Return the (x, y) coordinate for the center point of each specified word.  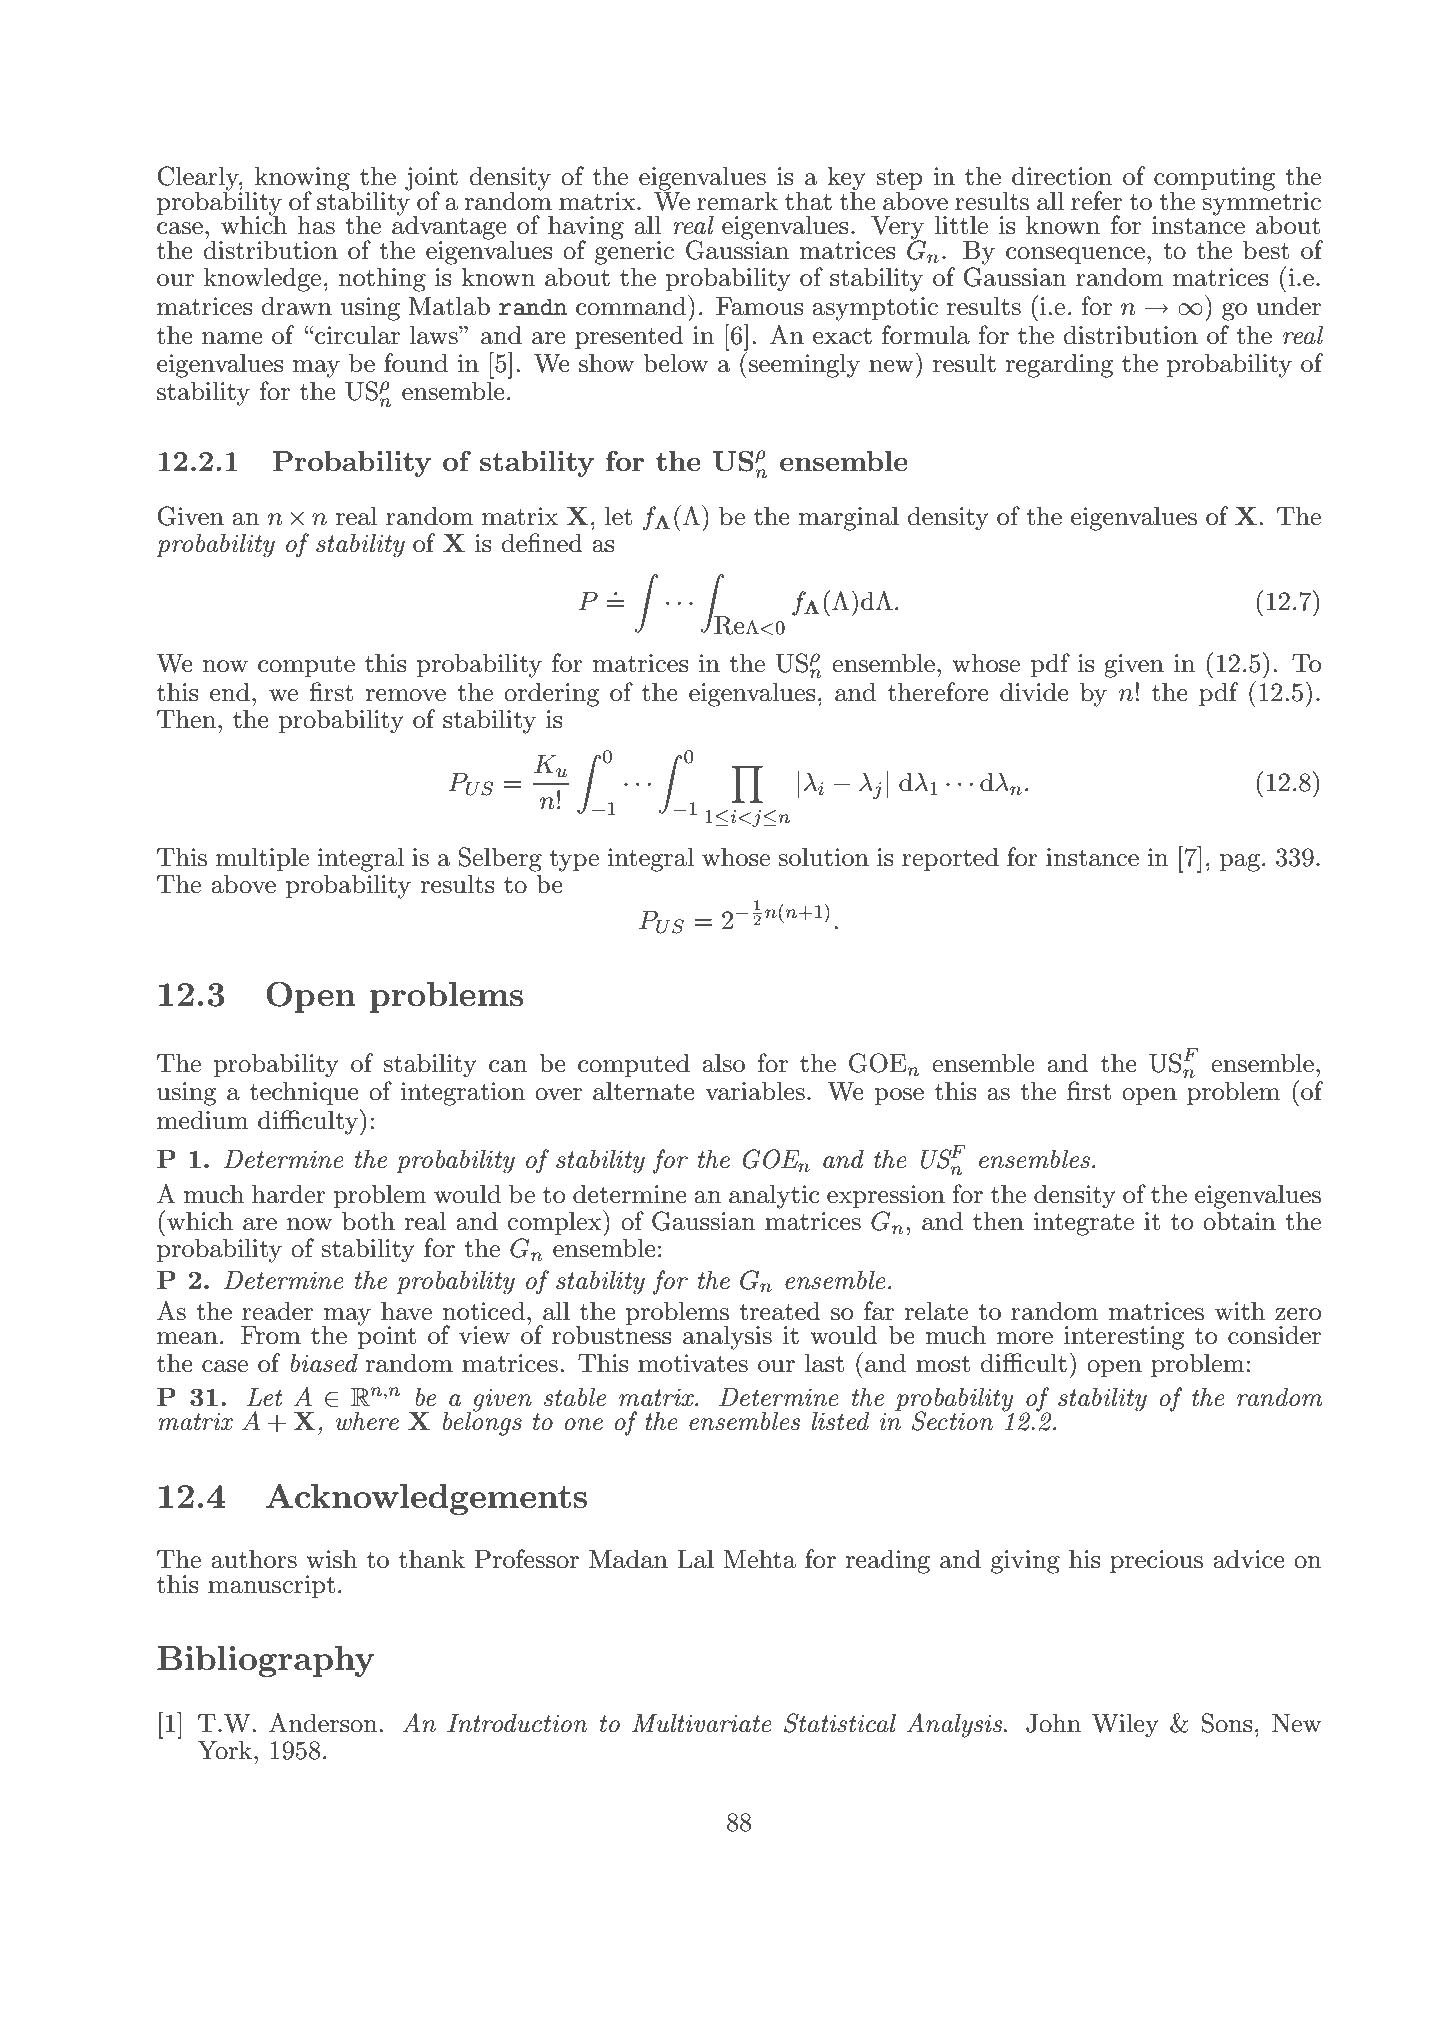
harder (289, 1194)
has (316, 225)
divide (1034, 692)
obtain (1239, 1221)
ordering (551, 694)
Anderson (323, 1723)
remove (405, 695)
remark (737, 201)
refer (1096, 201)
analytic (774, 1196)
